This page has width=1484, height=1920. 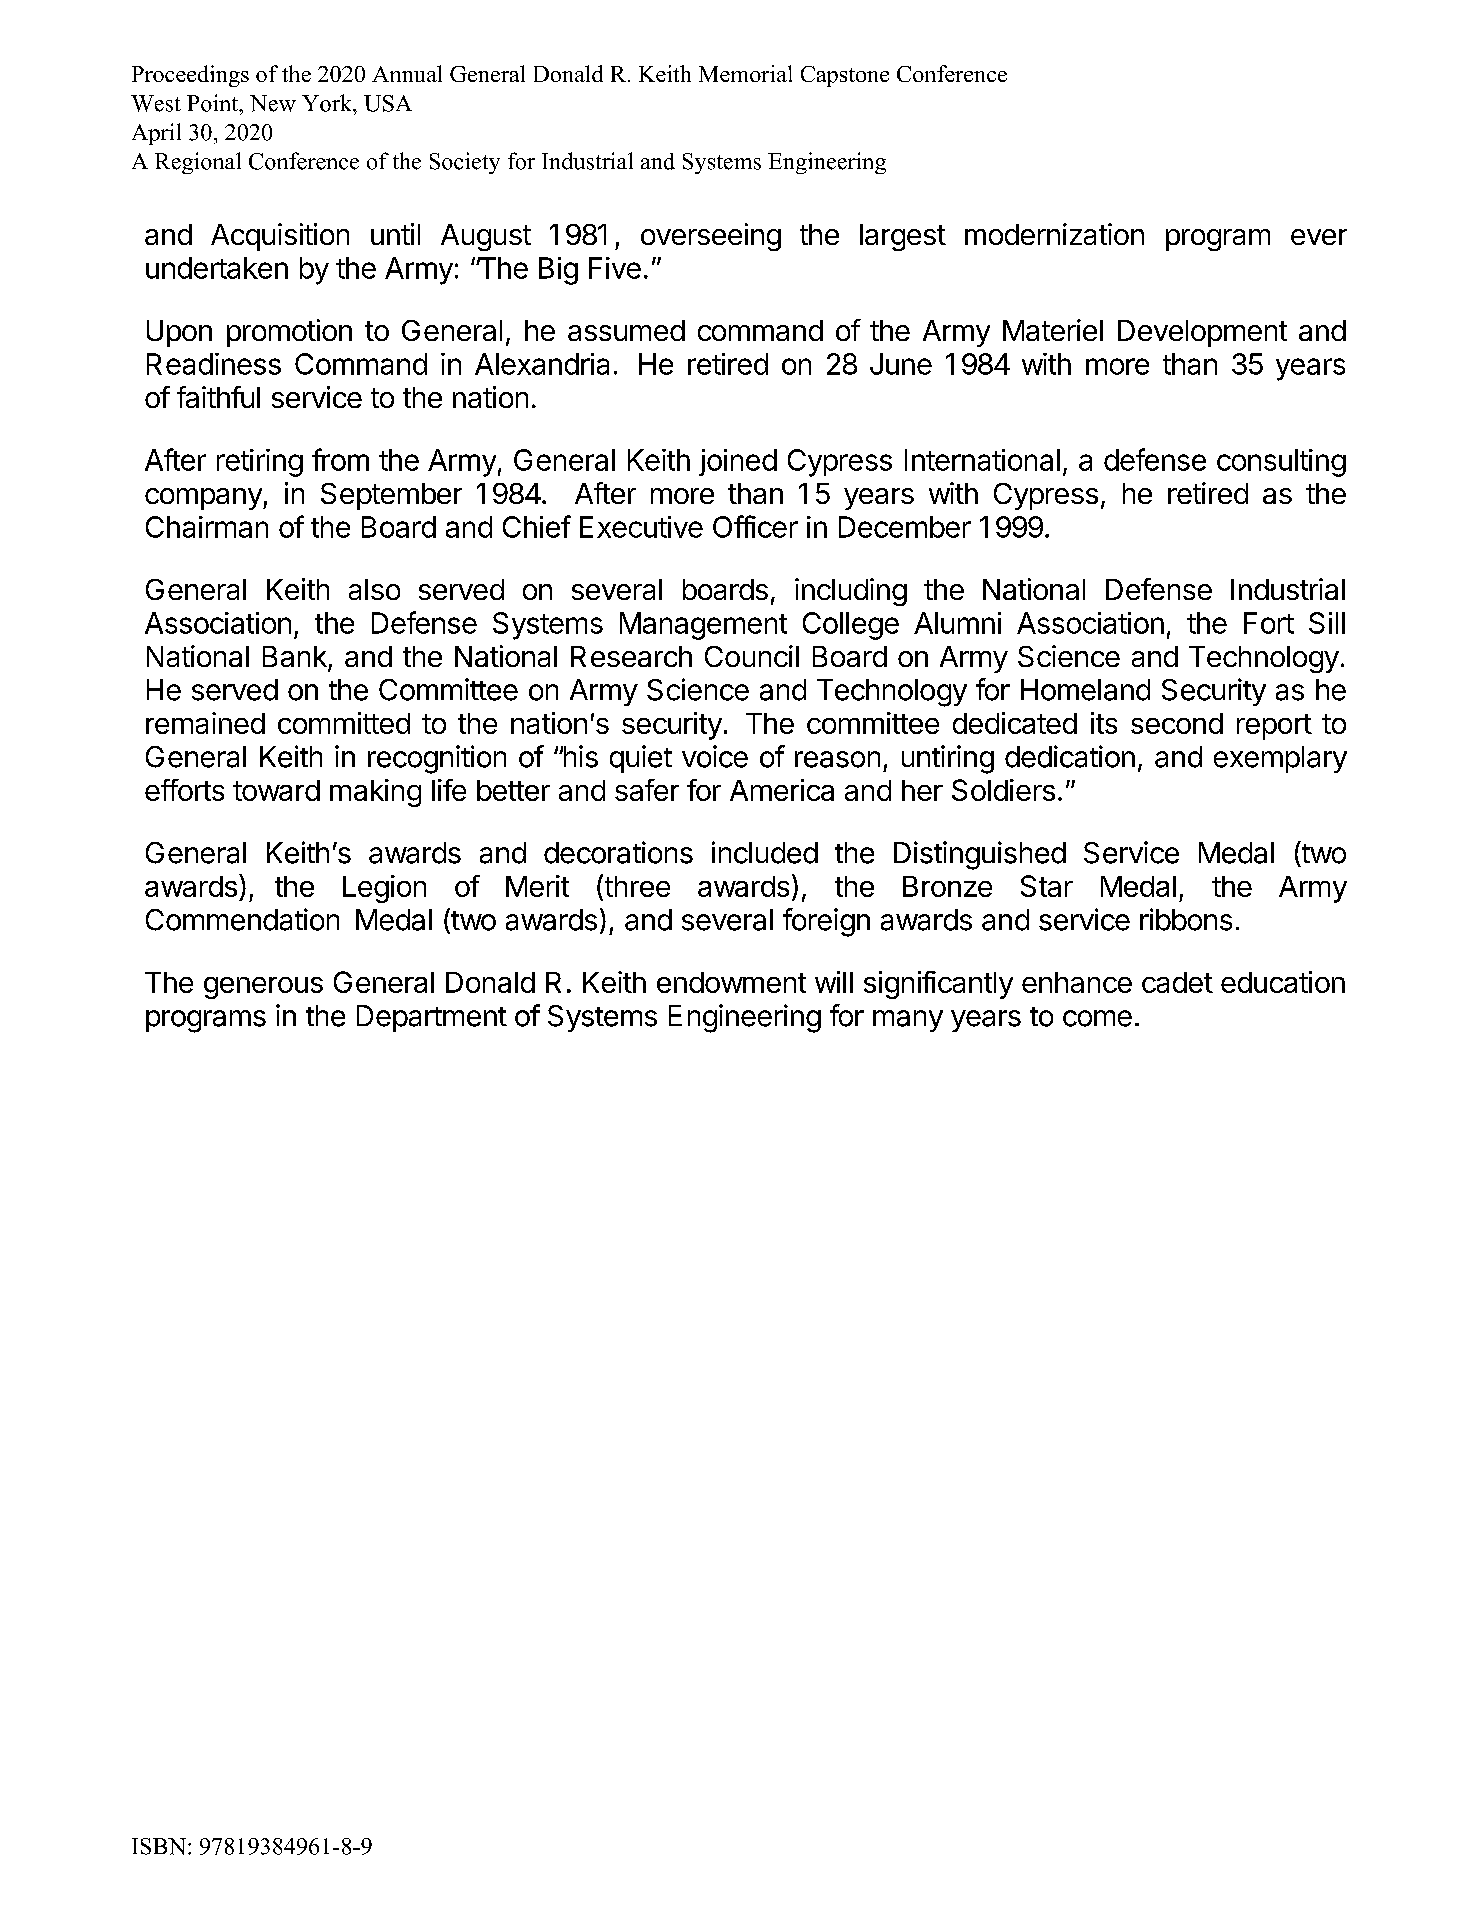 What do you see at coordinates (263, 988) in the page?
I see `generous` at bounding box center [263, 988].
